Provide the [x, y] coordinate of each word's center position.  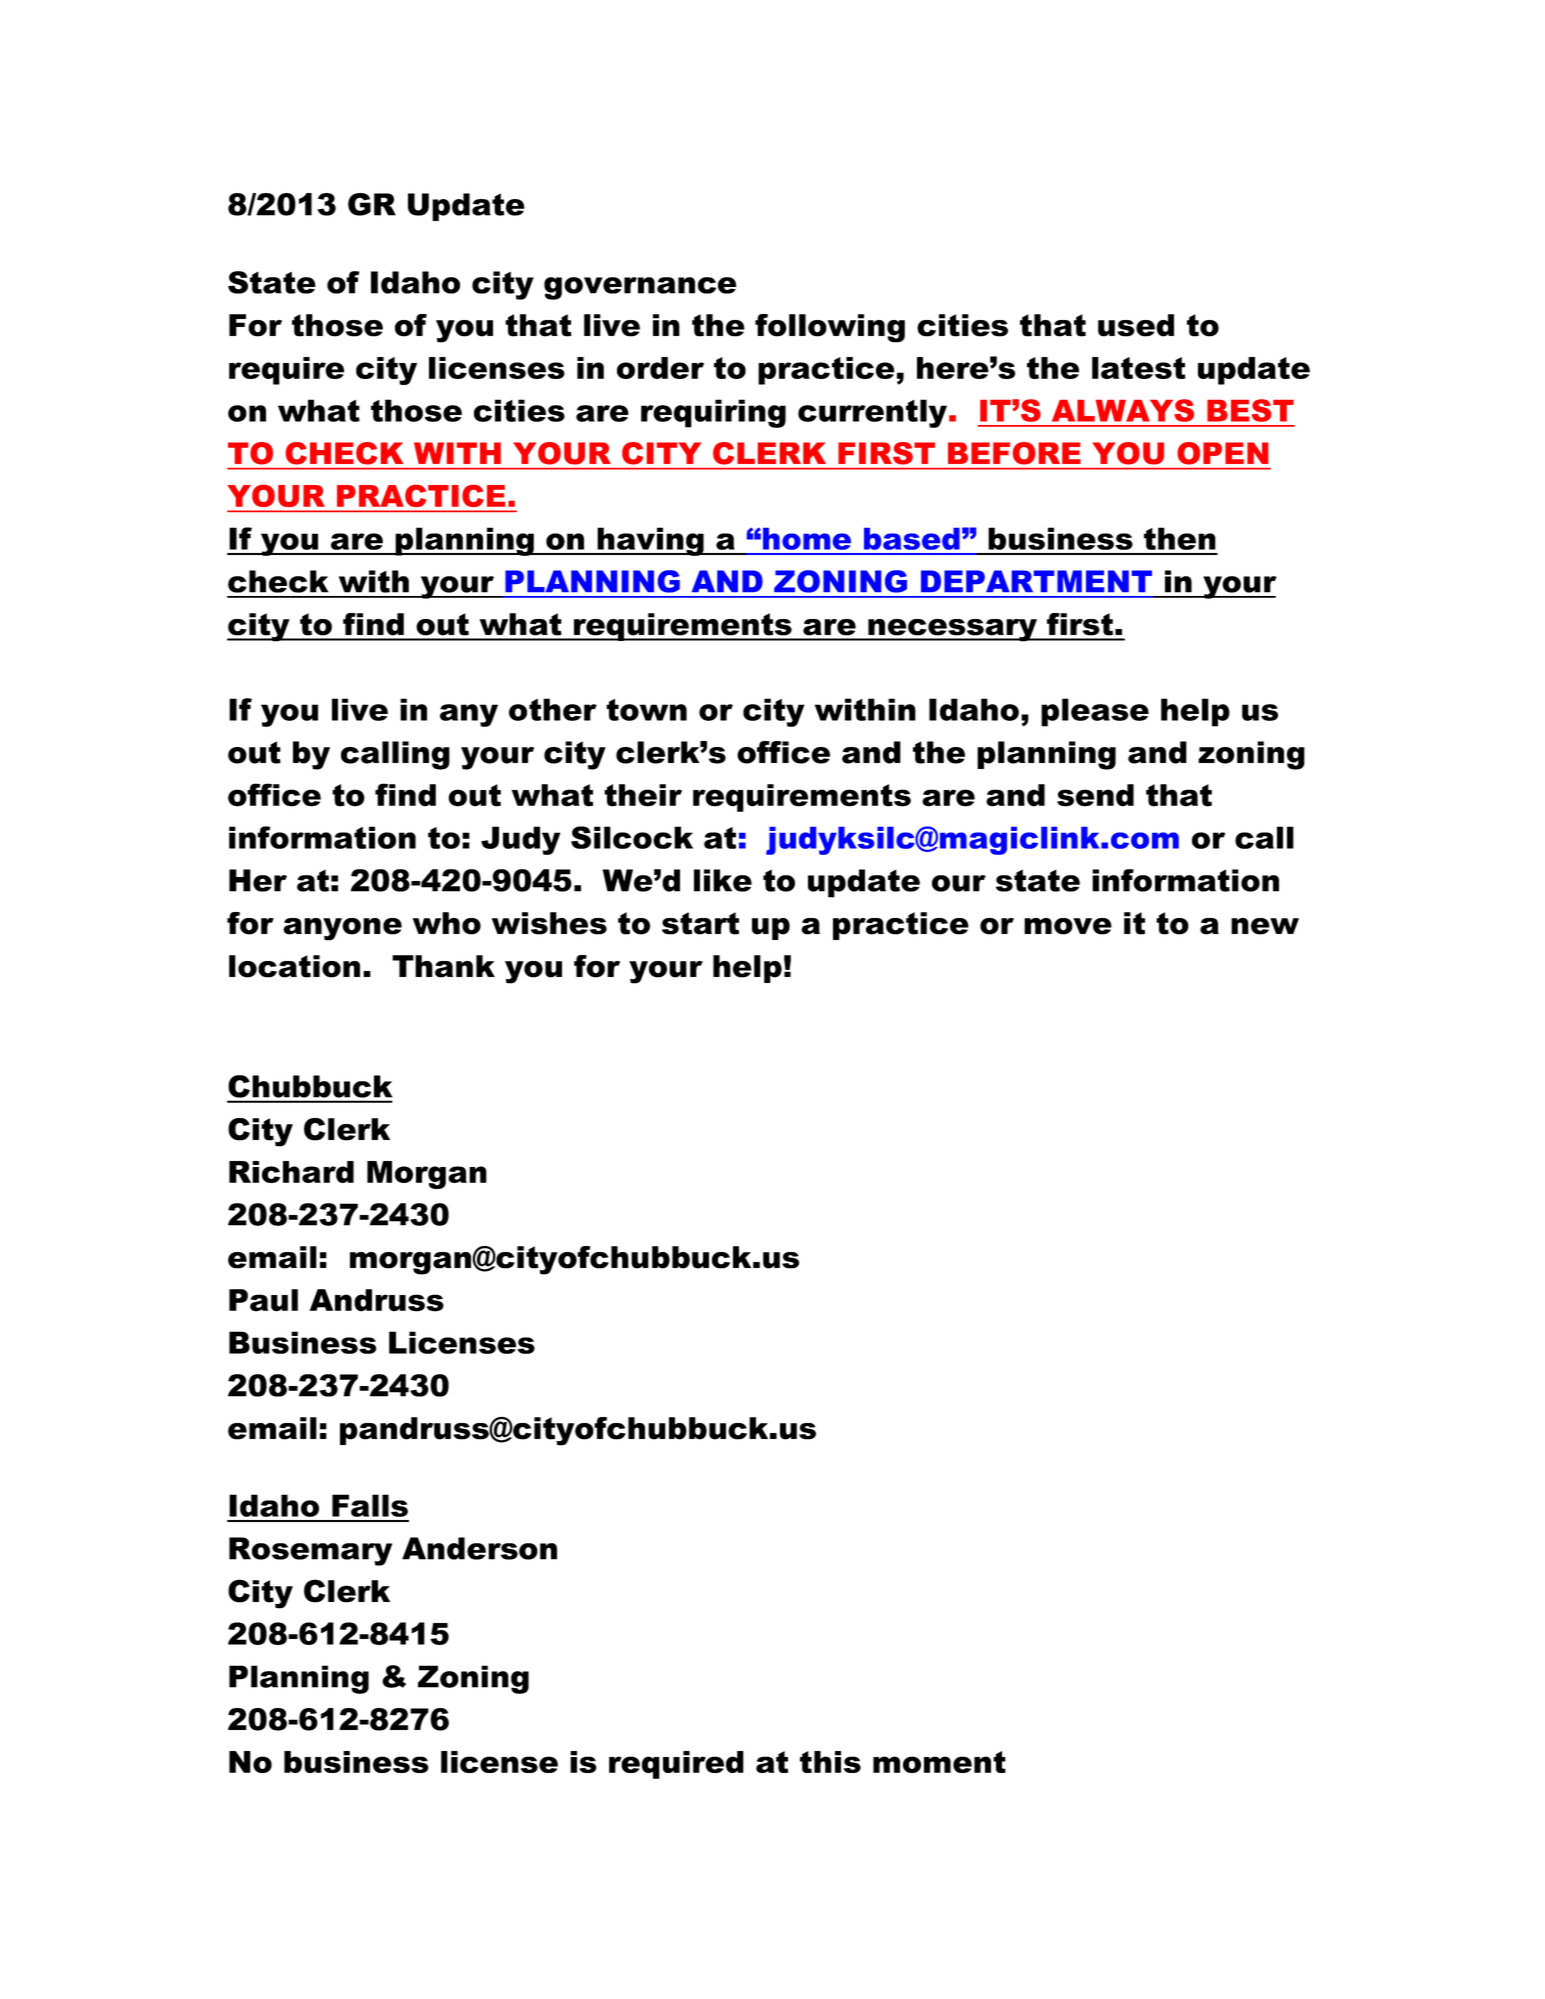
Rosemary [310, 1551]
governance [640, 288]
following [830, 328]
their [643, 795]
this [830, 1762]
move [1068, 926]
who [447, 923]
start [700, 923]
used [1136, 325]
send [1095, 795]
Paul [263, 1300]
